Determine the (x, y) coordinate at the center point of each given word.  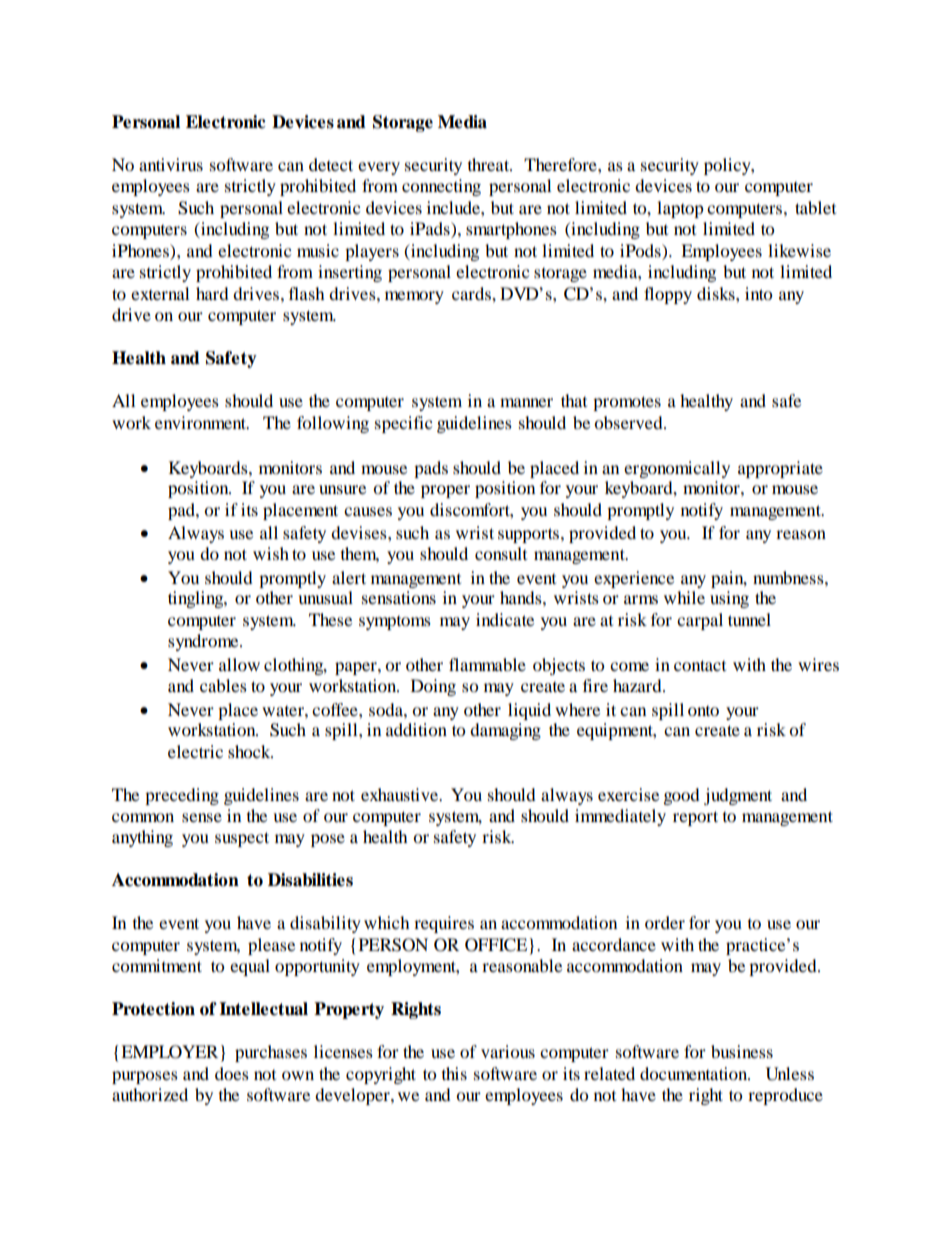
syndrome (204, 642)
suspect (242, 839)
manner (526, 402)
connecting (441, 187)
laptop (680, 209)
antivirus (171, 164)
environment (201, 422)
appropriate (780, 469)
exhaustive (401, 794)
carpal (700, 621)
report (695, 818)
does (232, 1073)
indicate (505, 619)
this (454, 1073)
